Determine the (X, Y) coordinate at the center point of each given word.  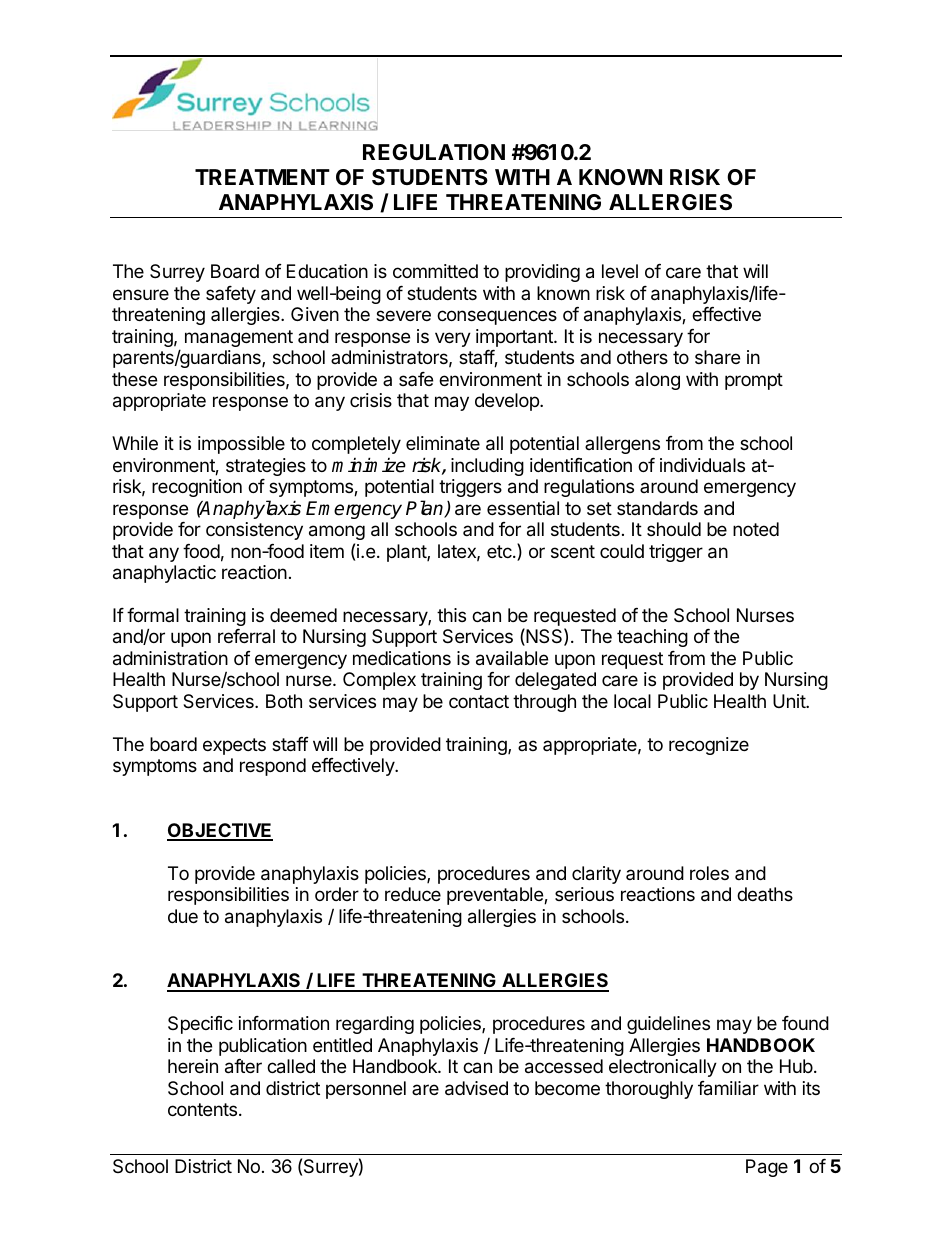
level (620, 271)
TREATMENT (262, 177)
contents (204, 1109)
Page (767, 1168)
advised (476, 1088)
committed (435, 271)
